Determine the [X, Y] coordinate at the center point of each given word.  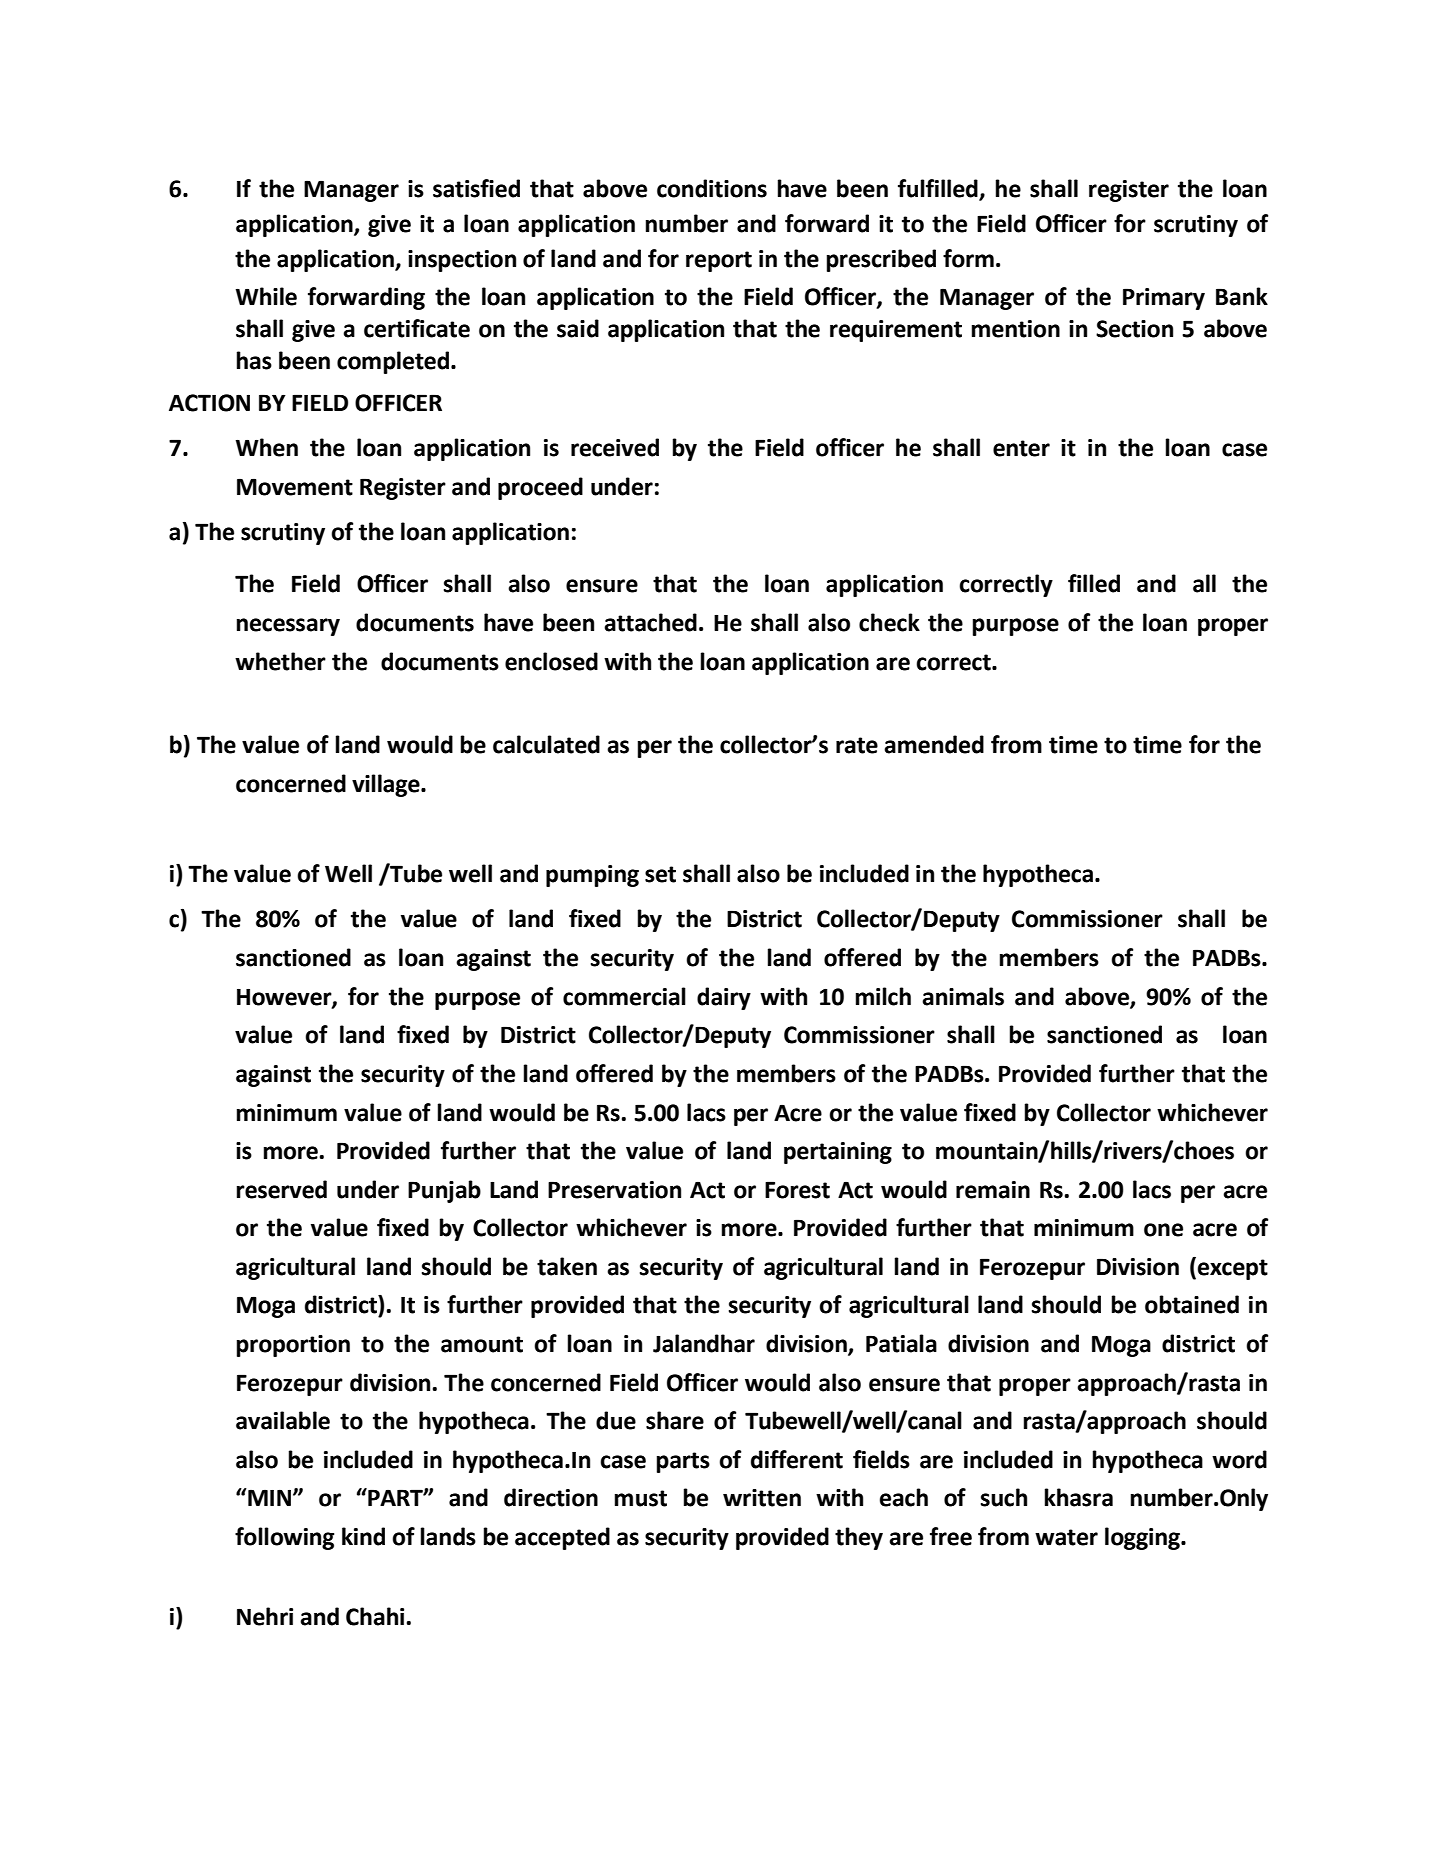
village [387, 785]
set [660, 874]
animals [963, 996]
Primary [1164, 299]
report [719, 261]
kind [363, 1536]
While [266, 296]
